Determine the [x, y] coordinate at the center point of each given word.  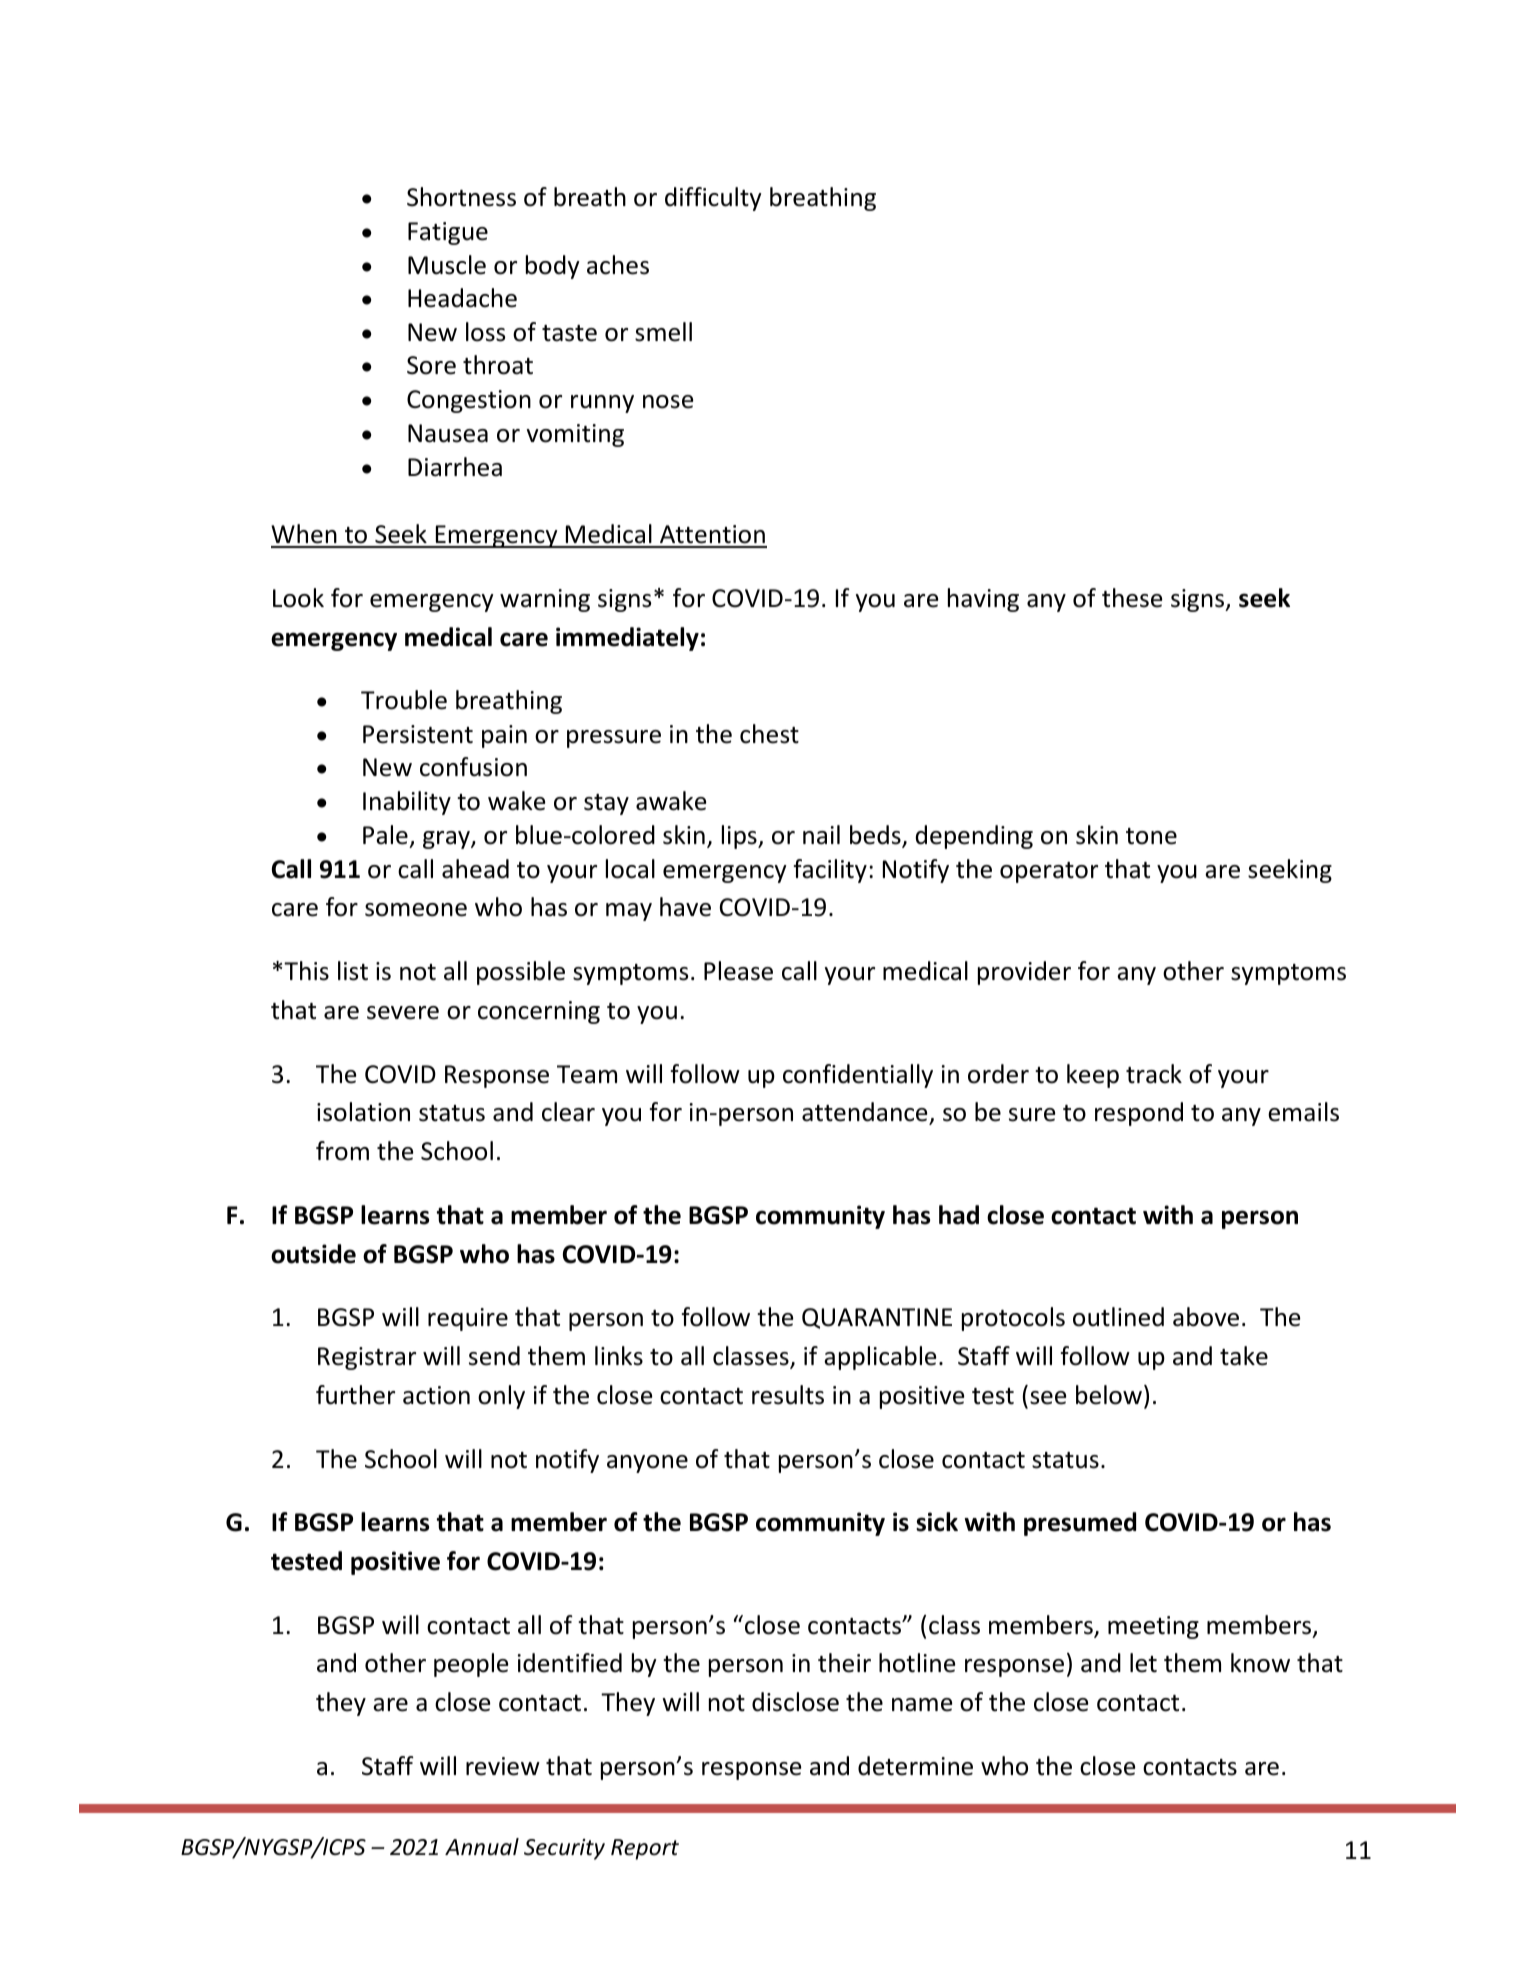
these [1132, 598]
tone [1151, 836]
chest [769, 734]
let [1143, 1663]
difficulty [713, 199]
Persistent [418, 734]
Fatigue [448, 233]
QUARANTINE [877, 1318]
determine [915, 1766]
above [1206, 1317]
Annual [482, 1847]
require [468, 1319]
